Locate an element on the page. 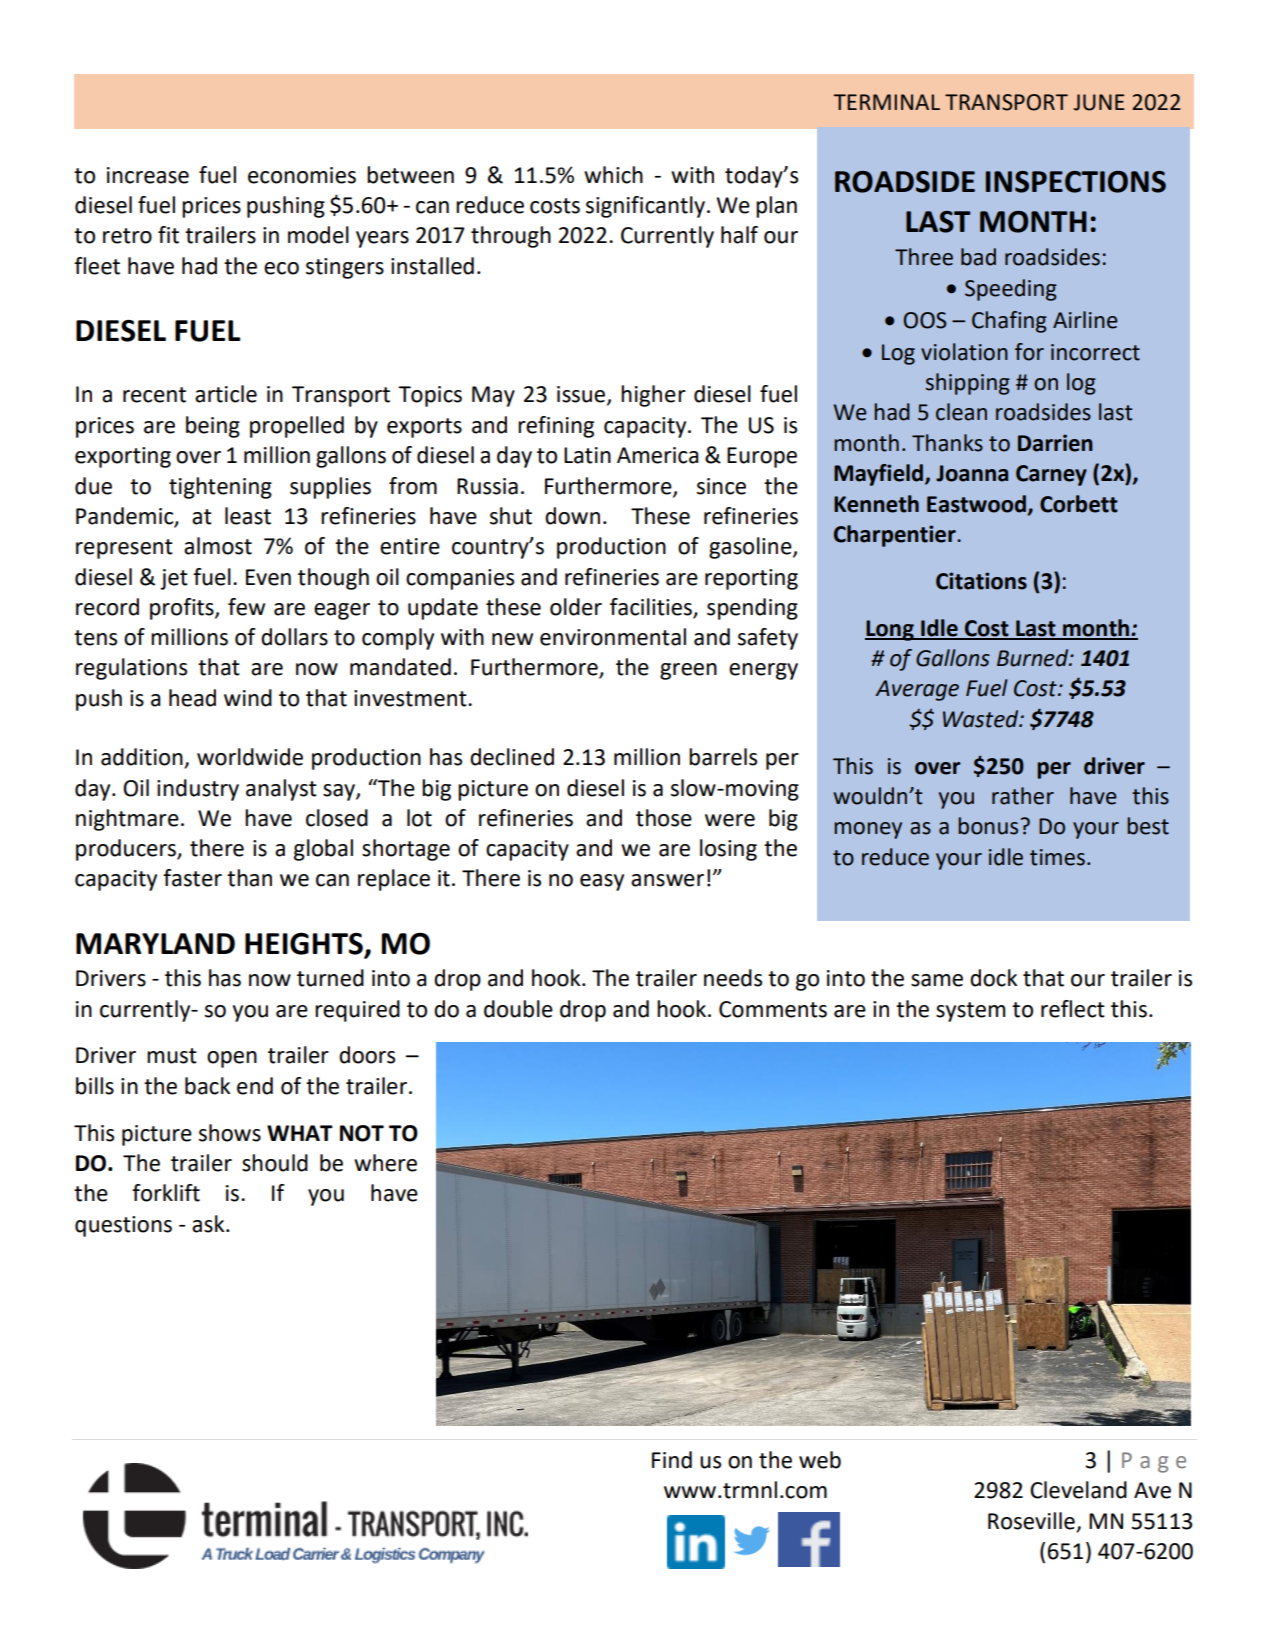 The height and width of the document is (1640, 1268). industry is located at coordinates (198, 790).
